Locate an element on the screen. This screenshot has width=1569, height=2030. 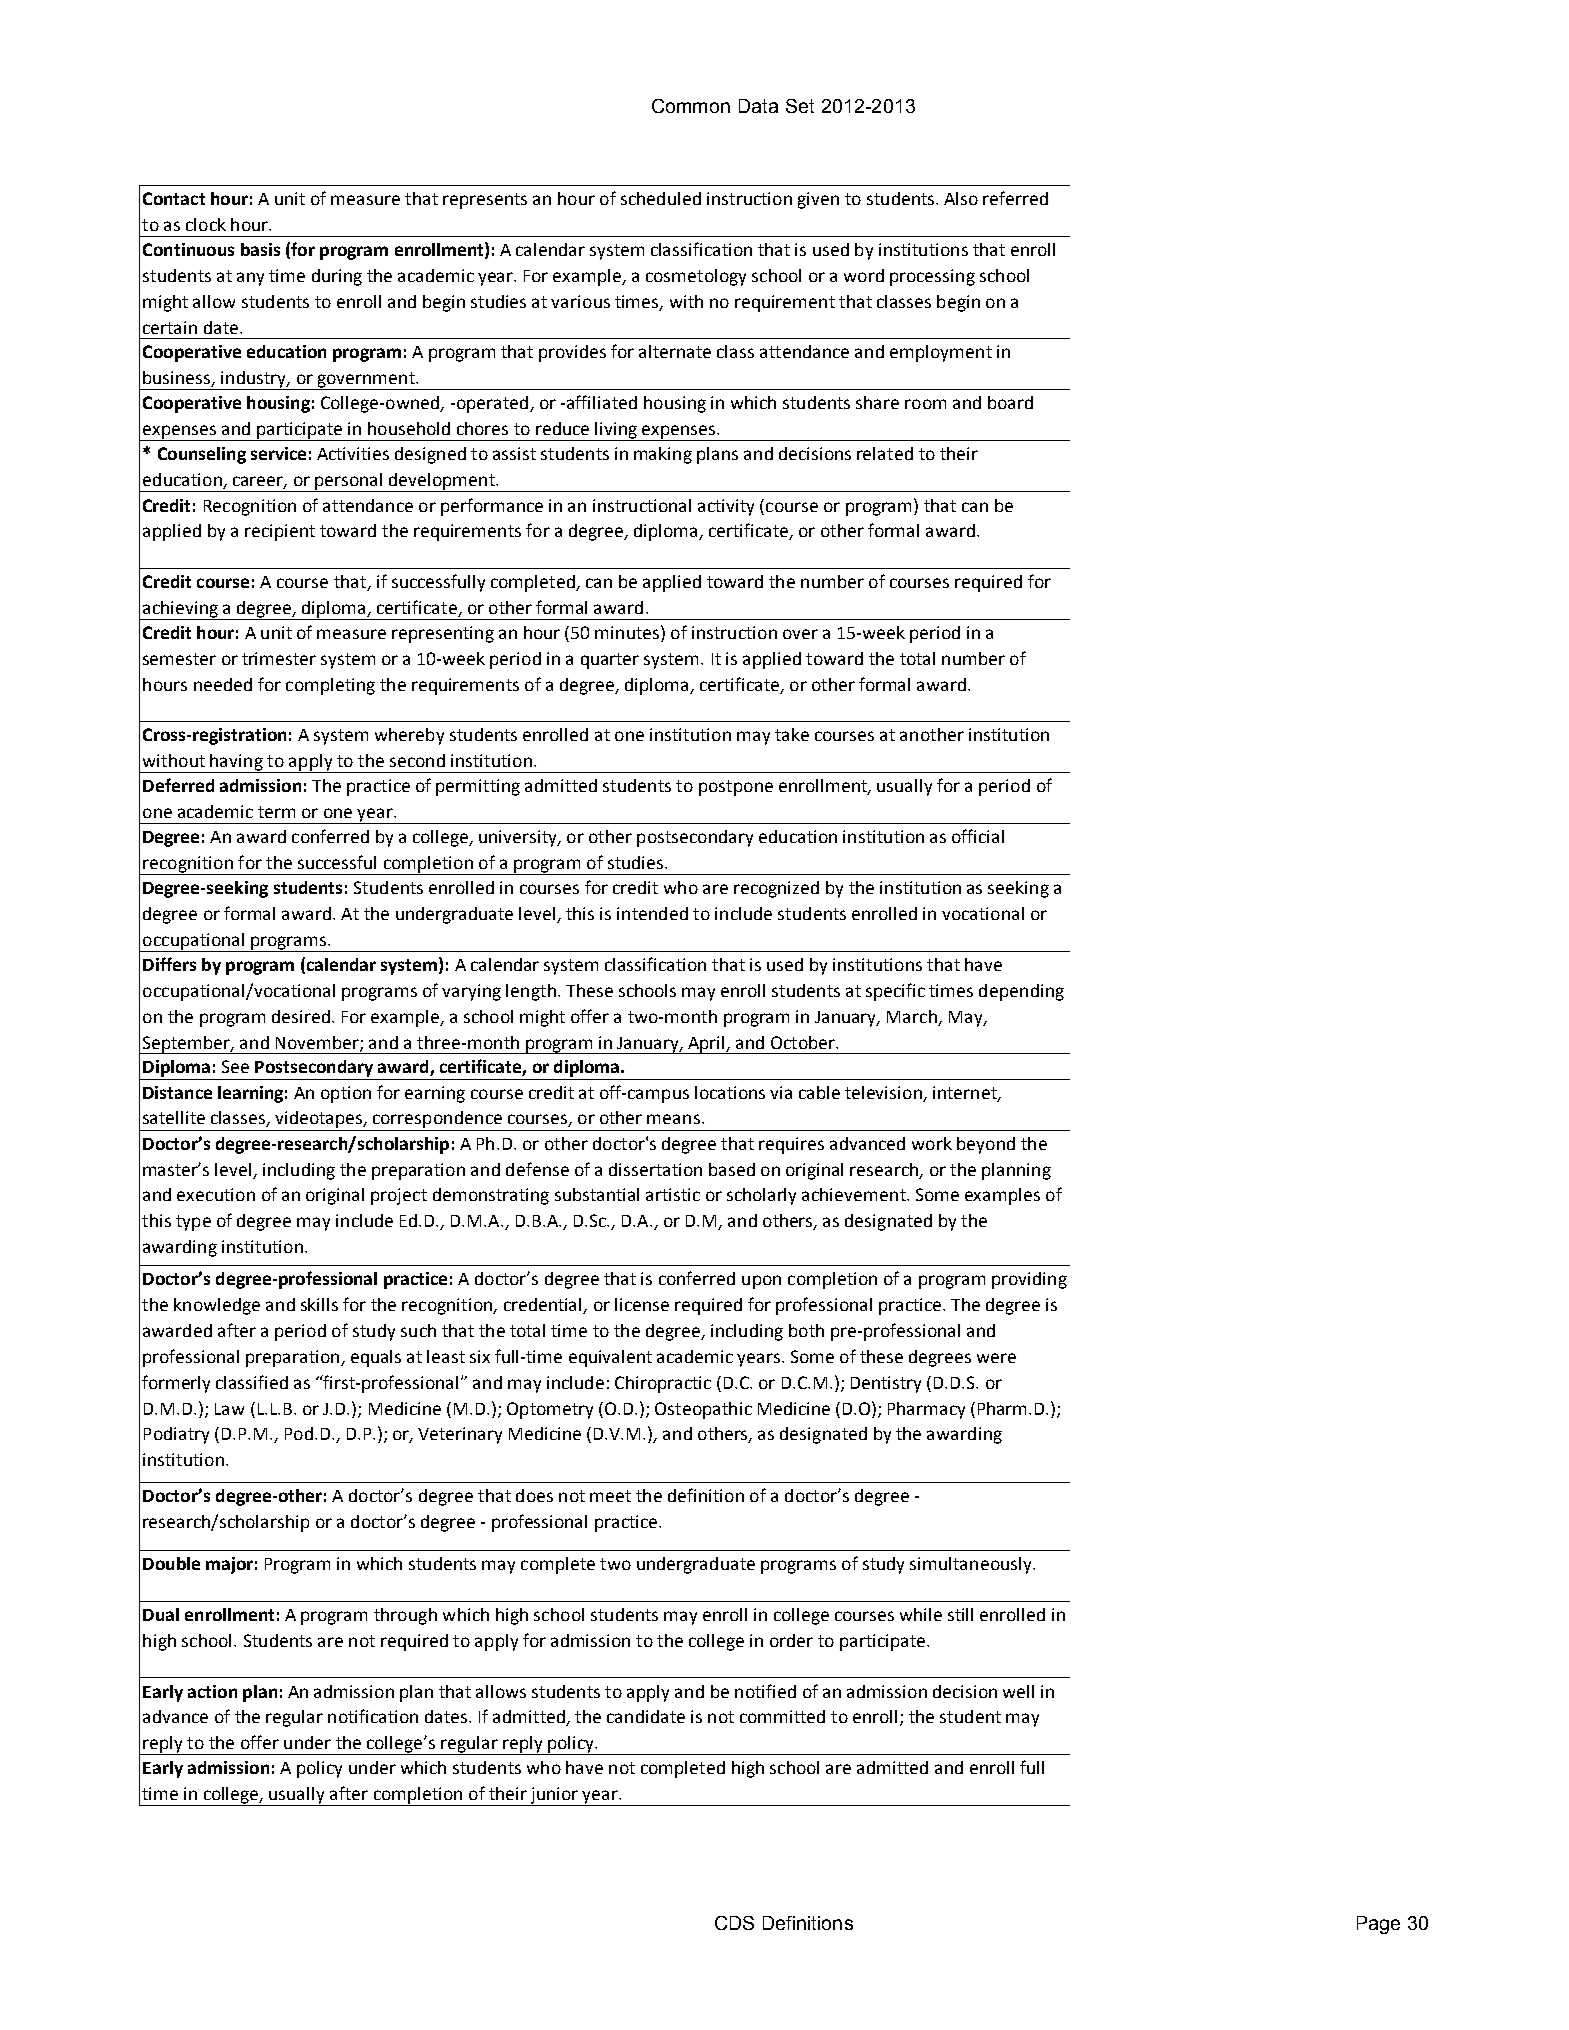
board is located at coordinates (1010, 402).
